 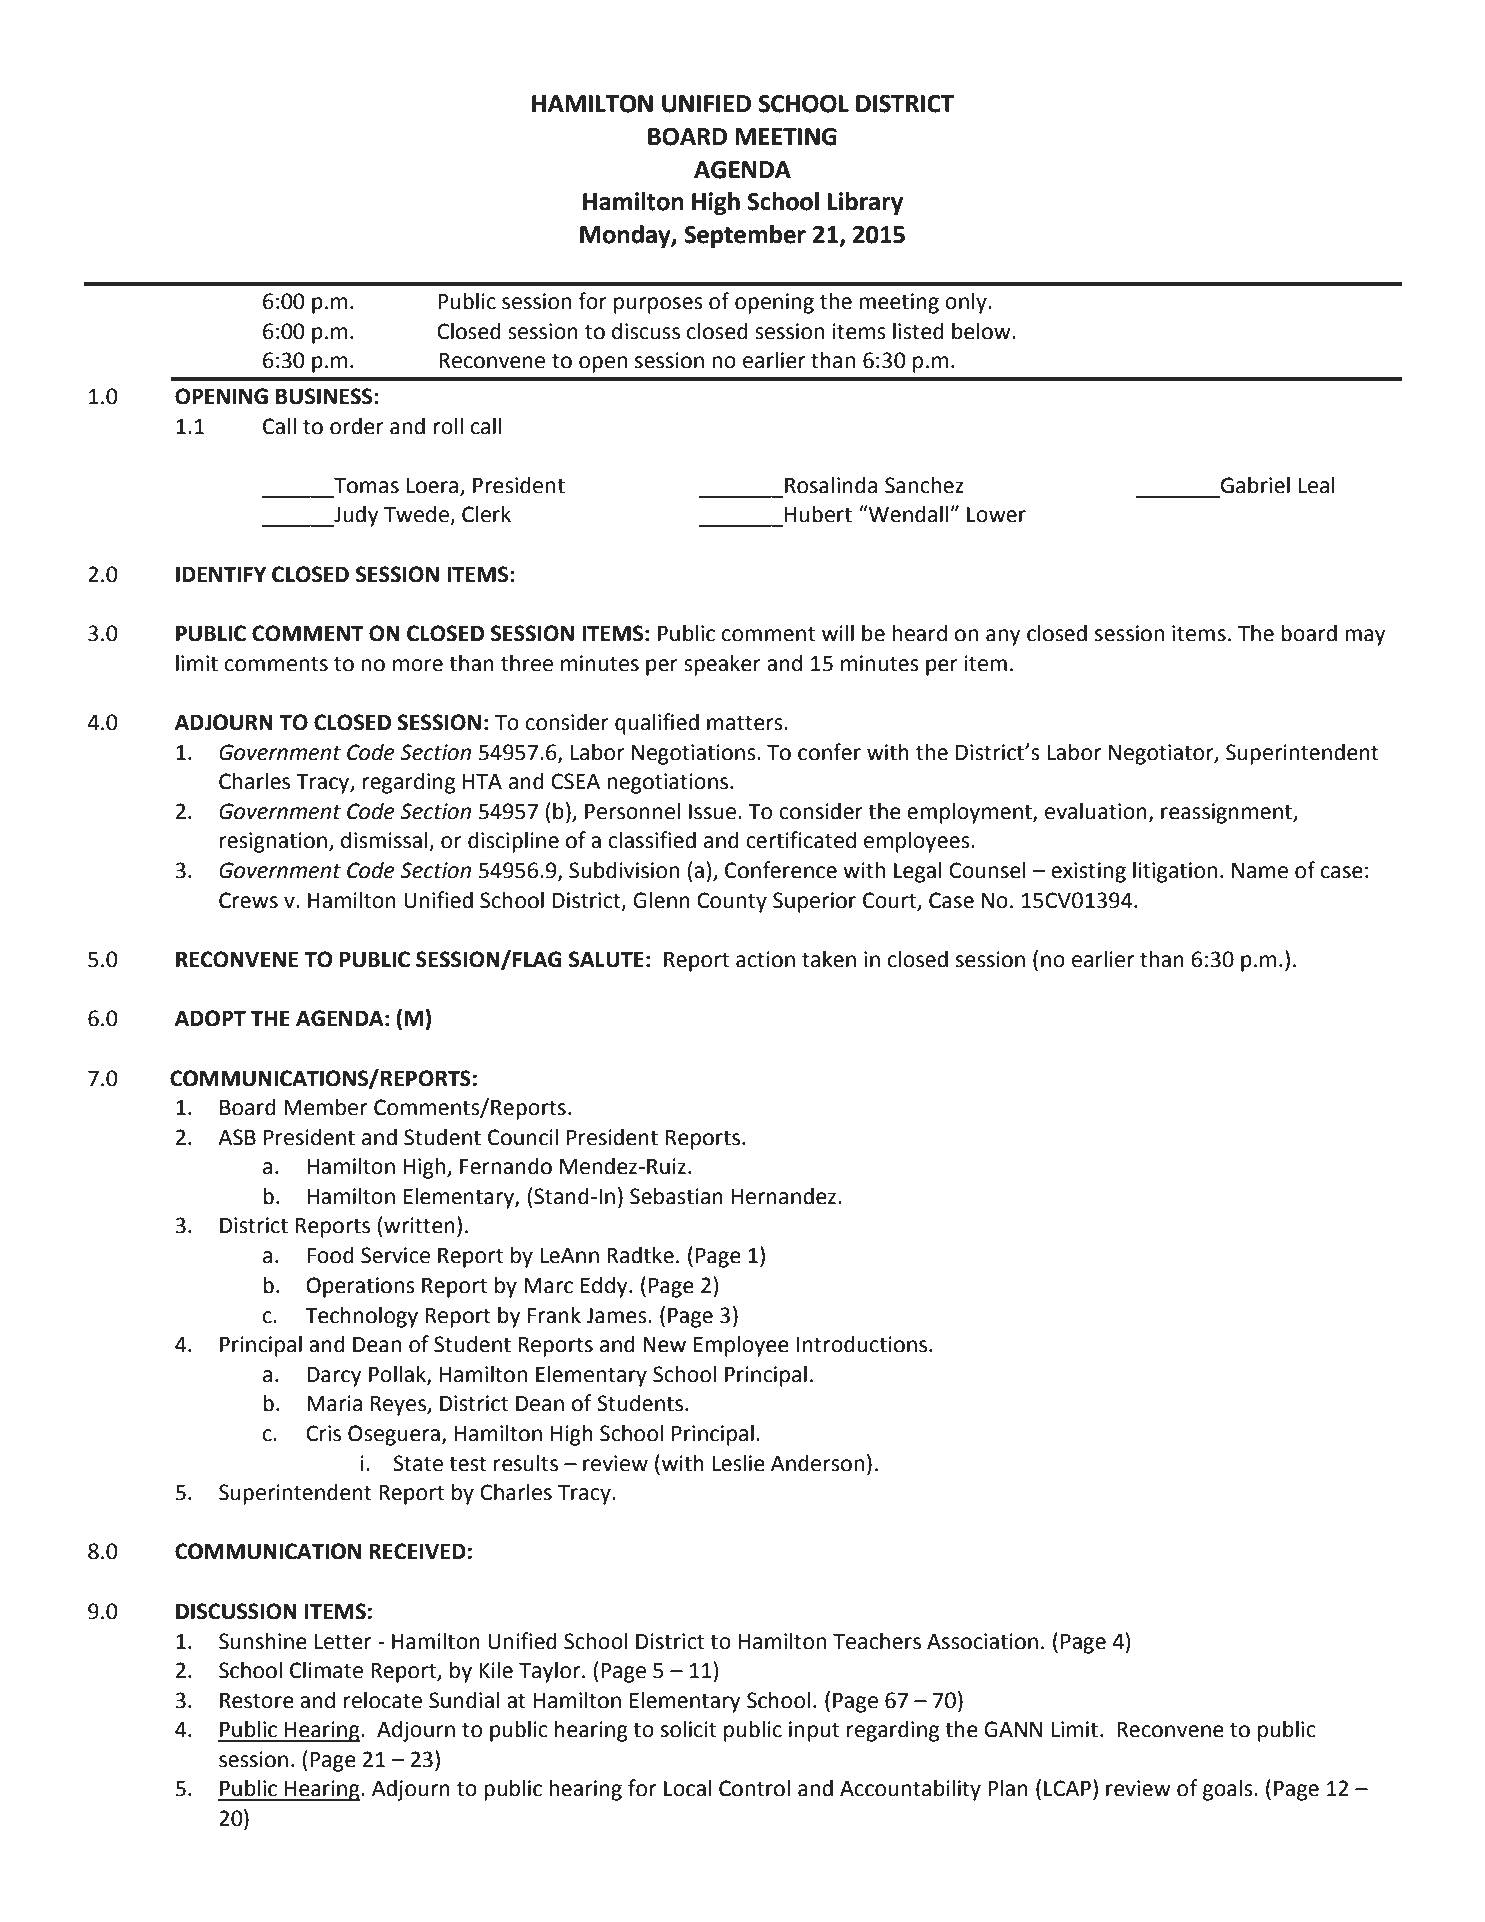 What do you see at coordinates (325, 396) in the image?
I see `BUSINESS` at bounding box center [325, 396].
